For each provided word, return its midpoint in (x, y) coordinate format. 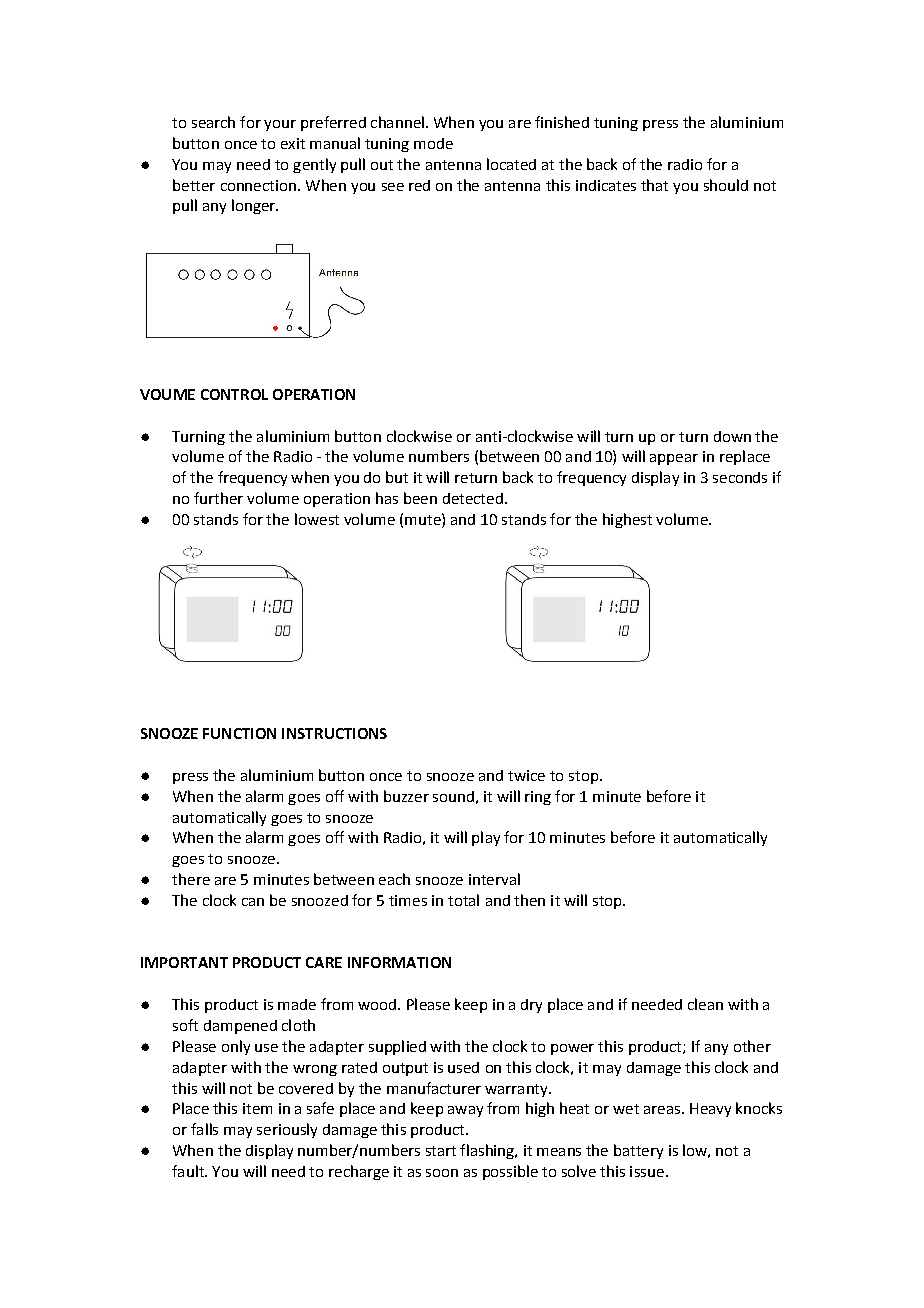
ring (538, 798)
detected (473, 498)
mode (433, 143)
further (218, 498)
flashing (488, 1151)
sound (453, 796)
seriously (287, 1130)
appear (674, 459)
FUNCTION (239, 733)
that (654, 185)
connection (258, 185)
